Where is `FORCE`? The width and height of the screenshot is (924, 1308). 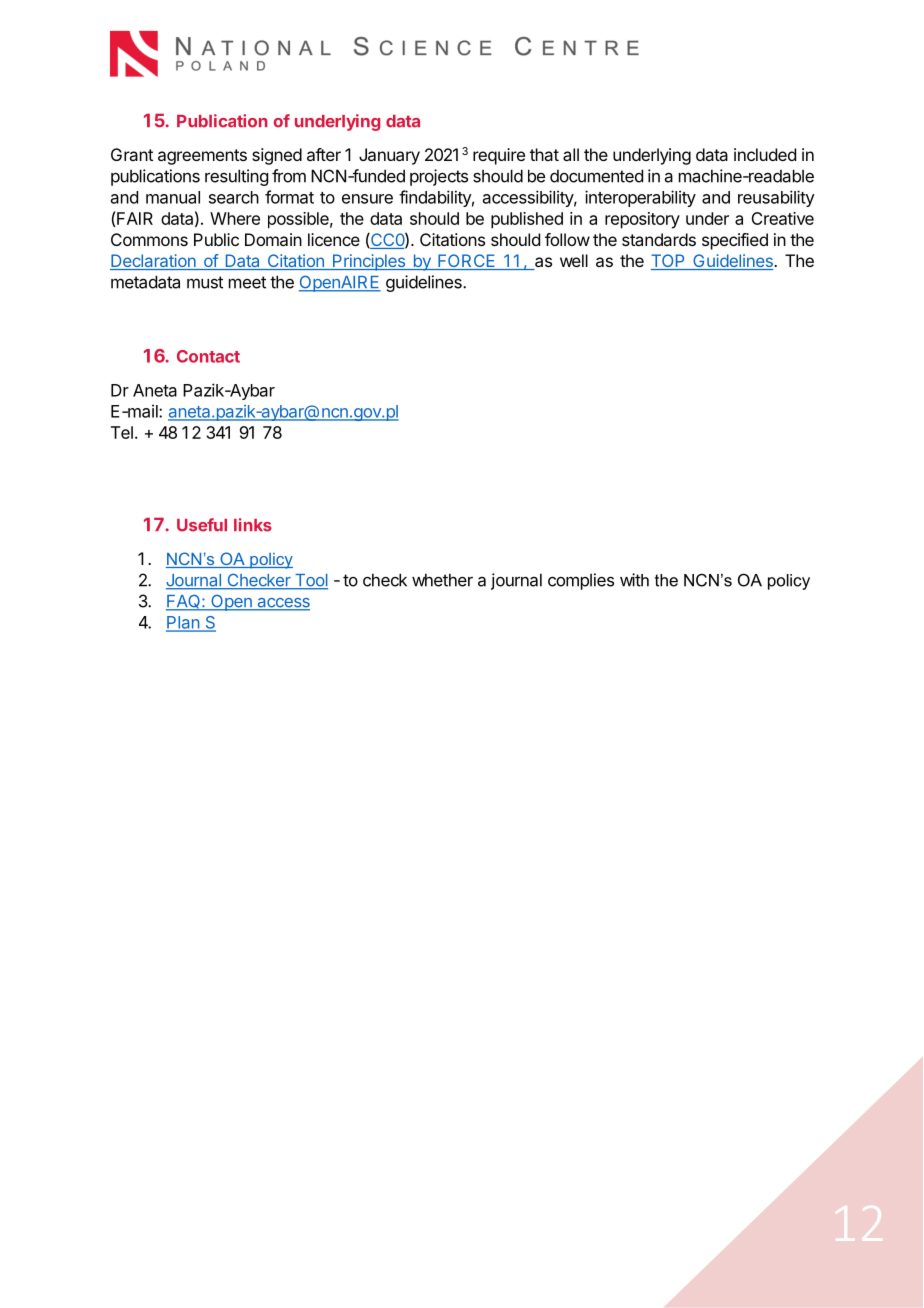
FORCE is located at coordinates (467, 262).
